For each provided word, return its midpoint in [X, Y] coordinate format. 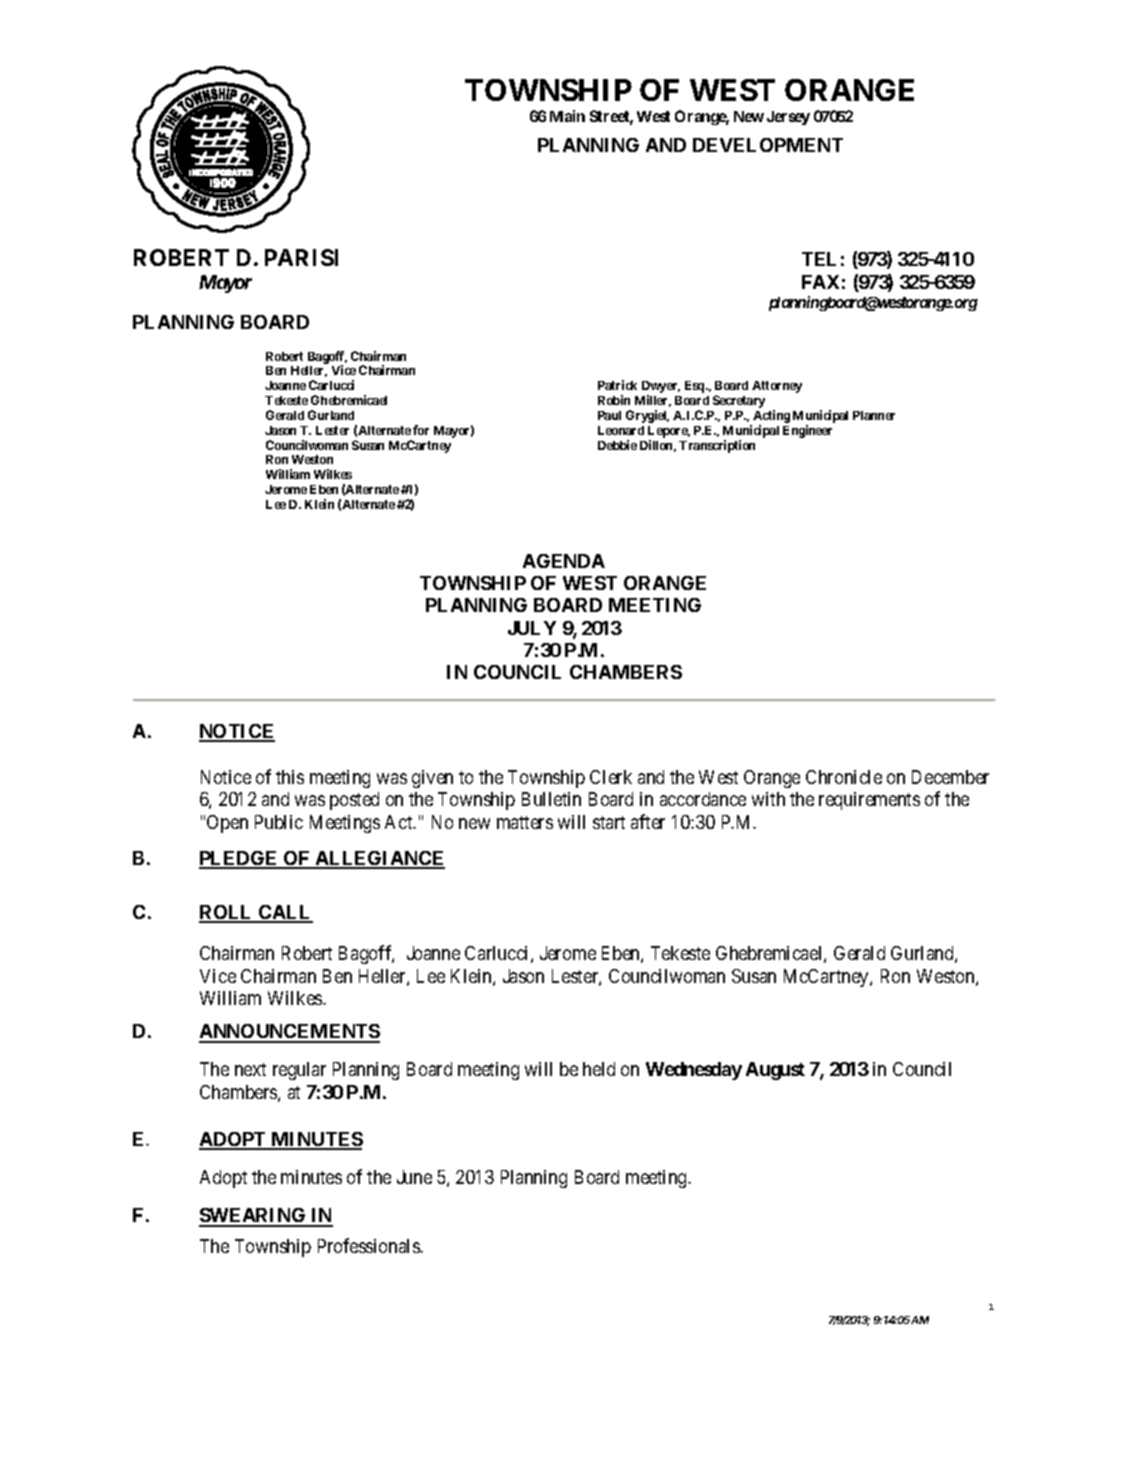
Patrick [617, 385]
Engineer [807, 431]
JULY [532, 628]
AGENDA [564, 561]
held [599, 1069]
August [775, 1071]
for [421, 430]
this [290, 777]
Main [567, 116]
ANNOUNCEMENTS [289, 1033]
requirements [869, 801]
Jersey [788, 118]
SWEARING [253, 1217]
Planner [874, 415]
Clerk [611, 777]
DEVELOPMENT [768, 145]
